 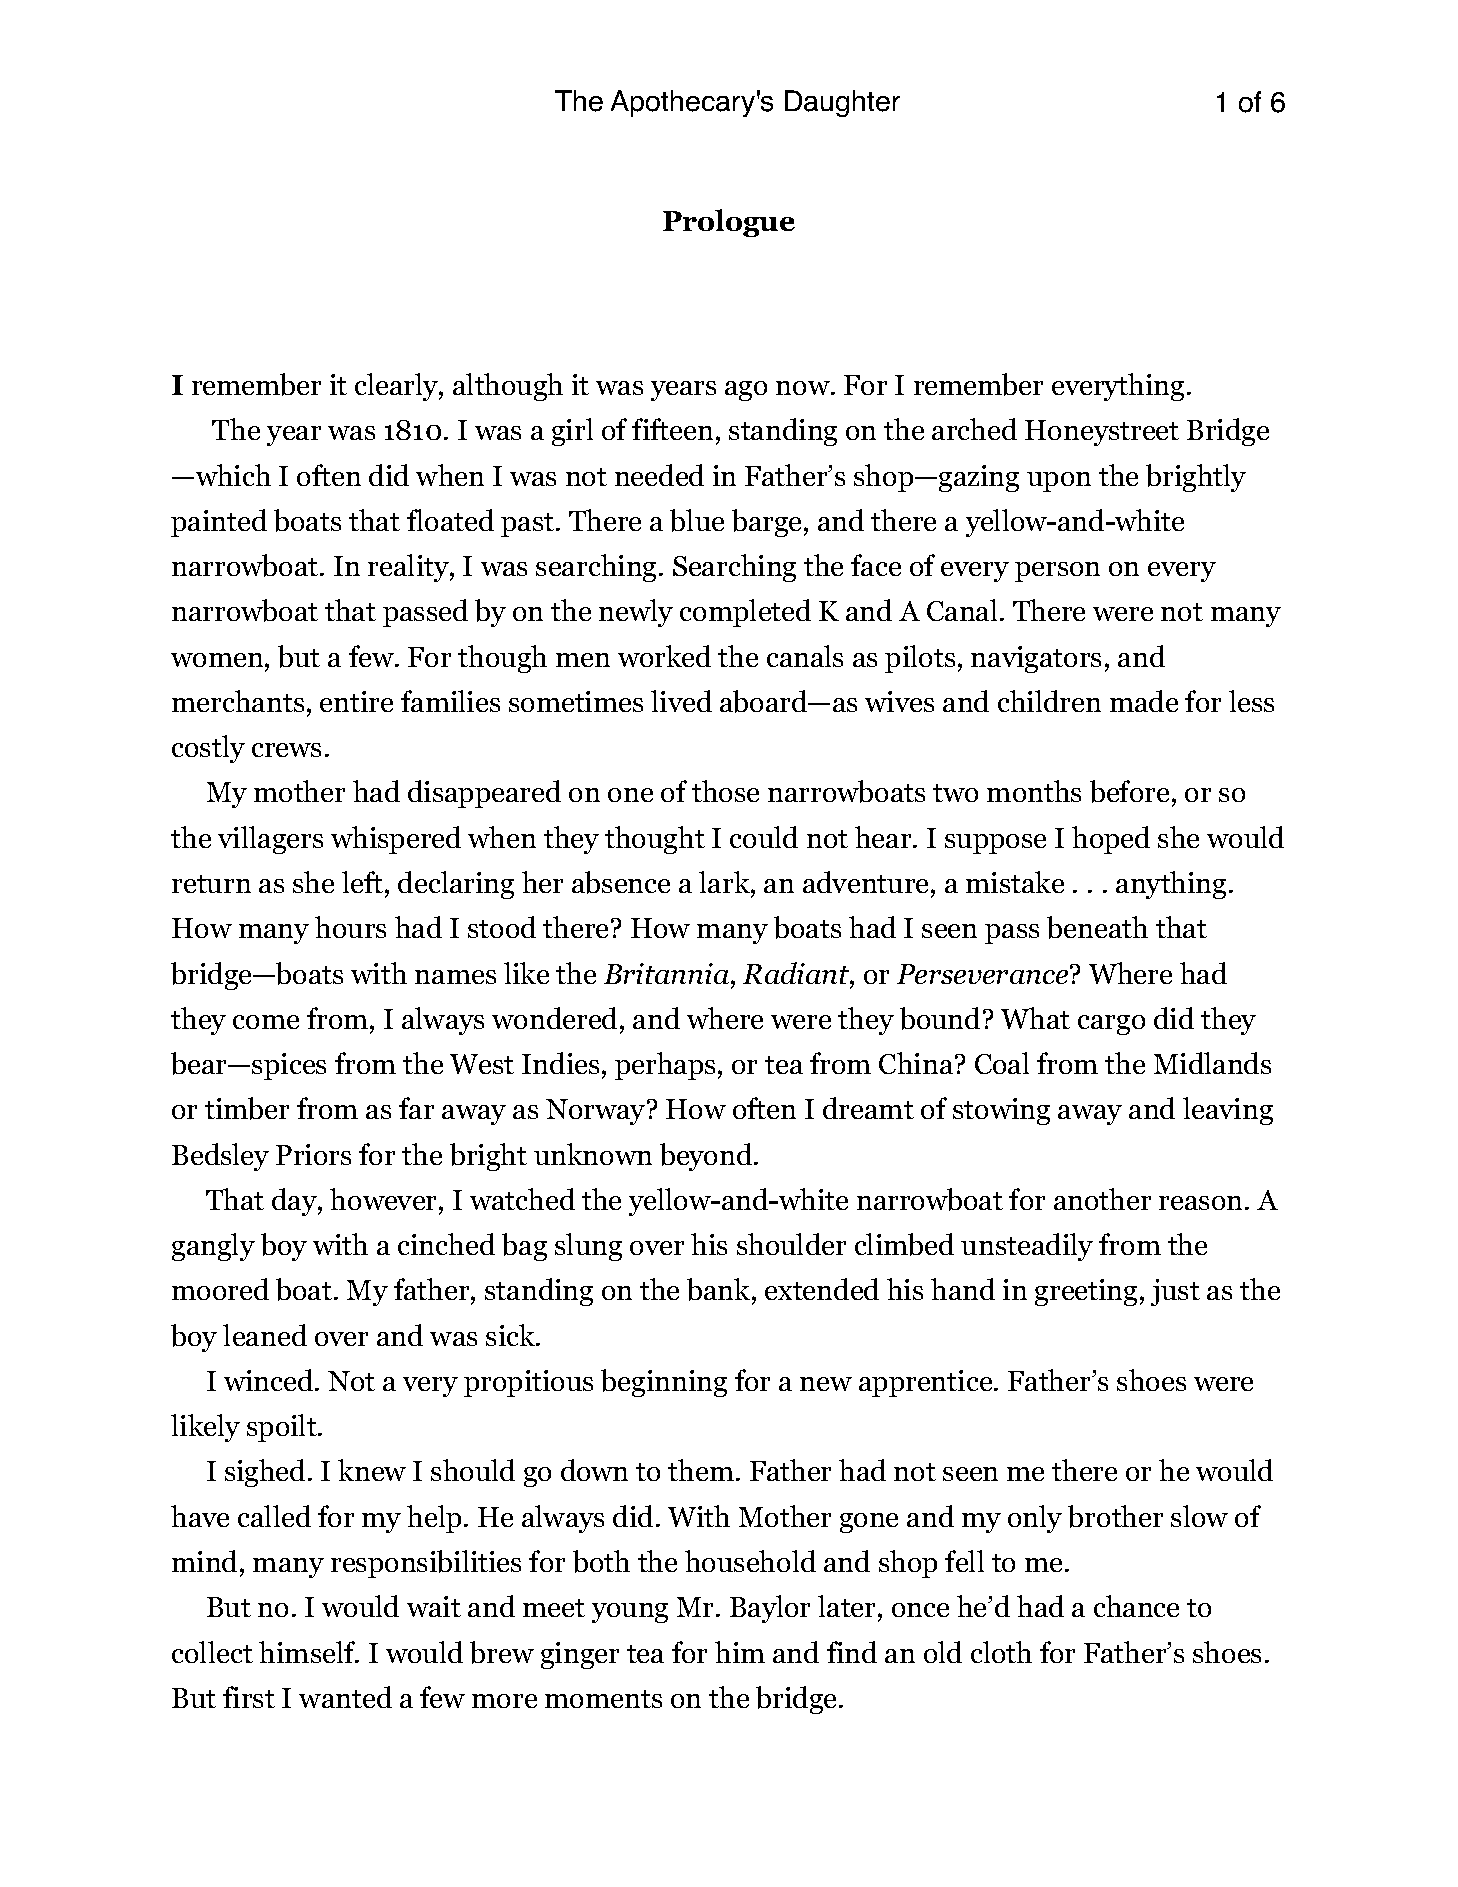 What do you see at coordinates (770, 1609) in the image?
I see `Baylor` at bounding box center [770, 1609].
